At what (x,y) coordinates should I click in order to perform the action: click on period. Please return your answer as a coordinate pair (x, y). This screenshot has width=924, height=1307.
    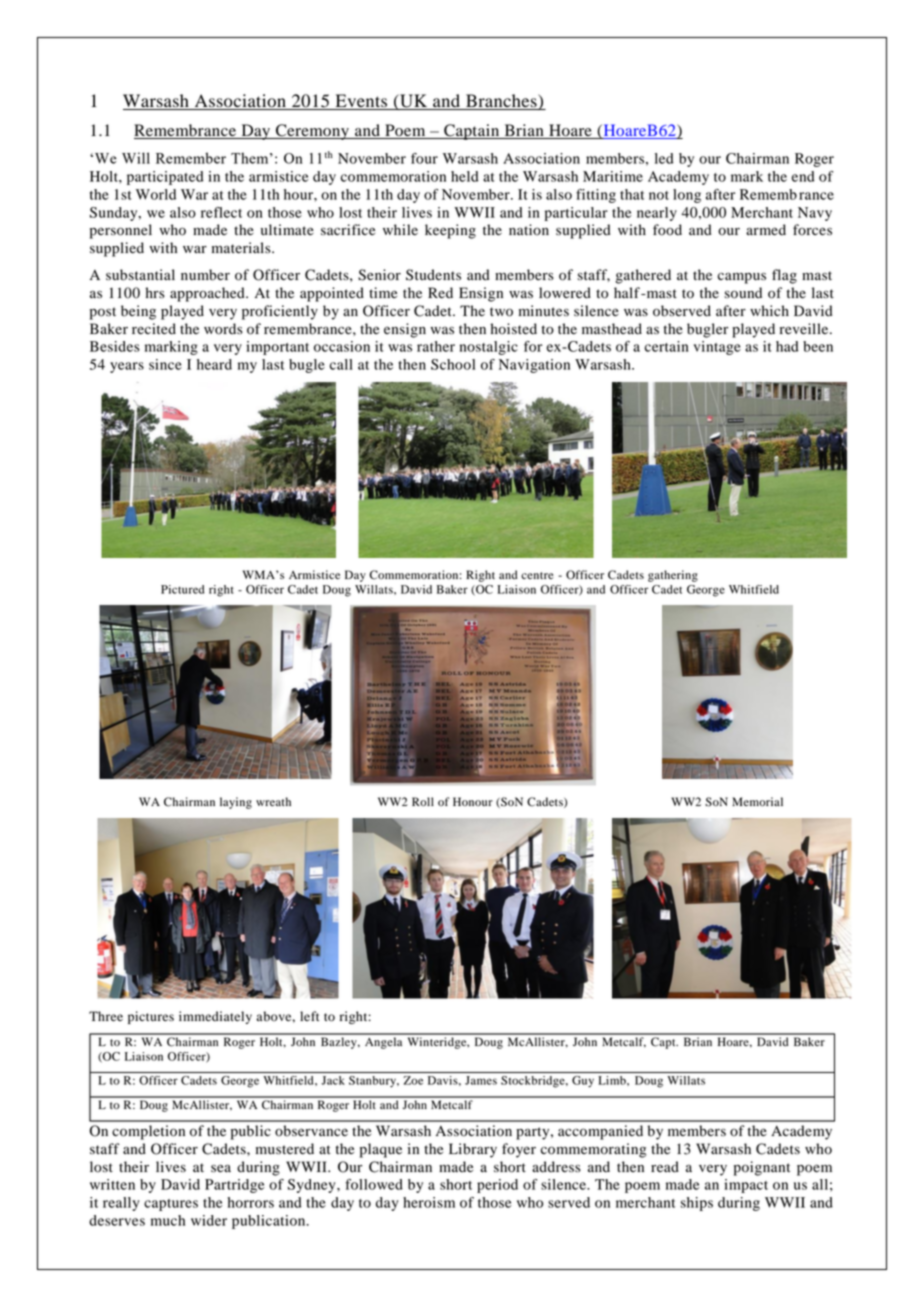
    Looking at the image, I should click on (497, 1186).
